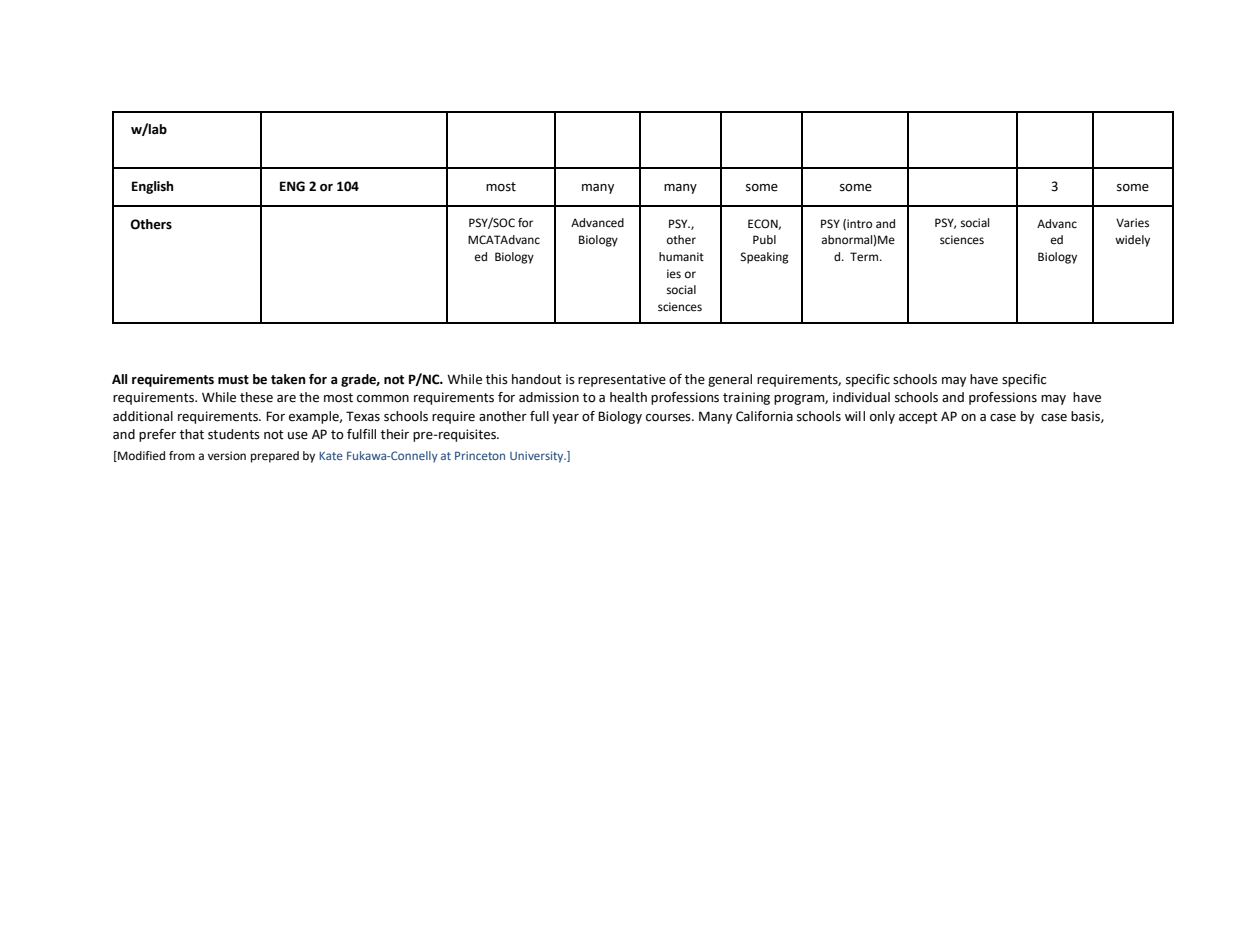 This screenshot has height=952, width=1233. What do you see at coordinates (764, 239) in the screenshot?
I see `Publ` at bounding box center [764, 239].
